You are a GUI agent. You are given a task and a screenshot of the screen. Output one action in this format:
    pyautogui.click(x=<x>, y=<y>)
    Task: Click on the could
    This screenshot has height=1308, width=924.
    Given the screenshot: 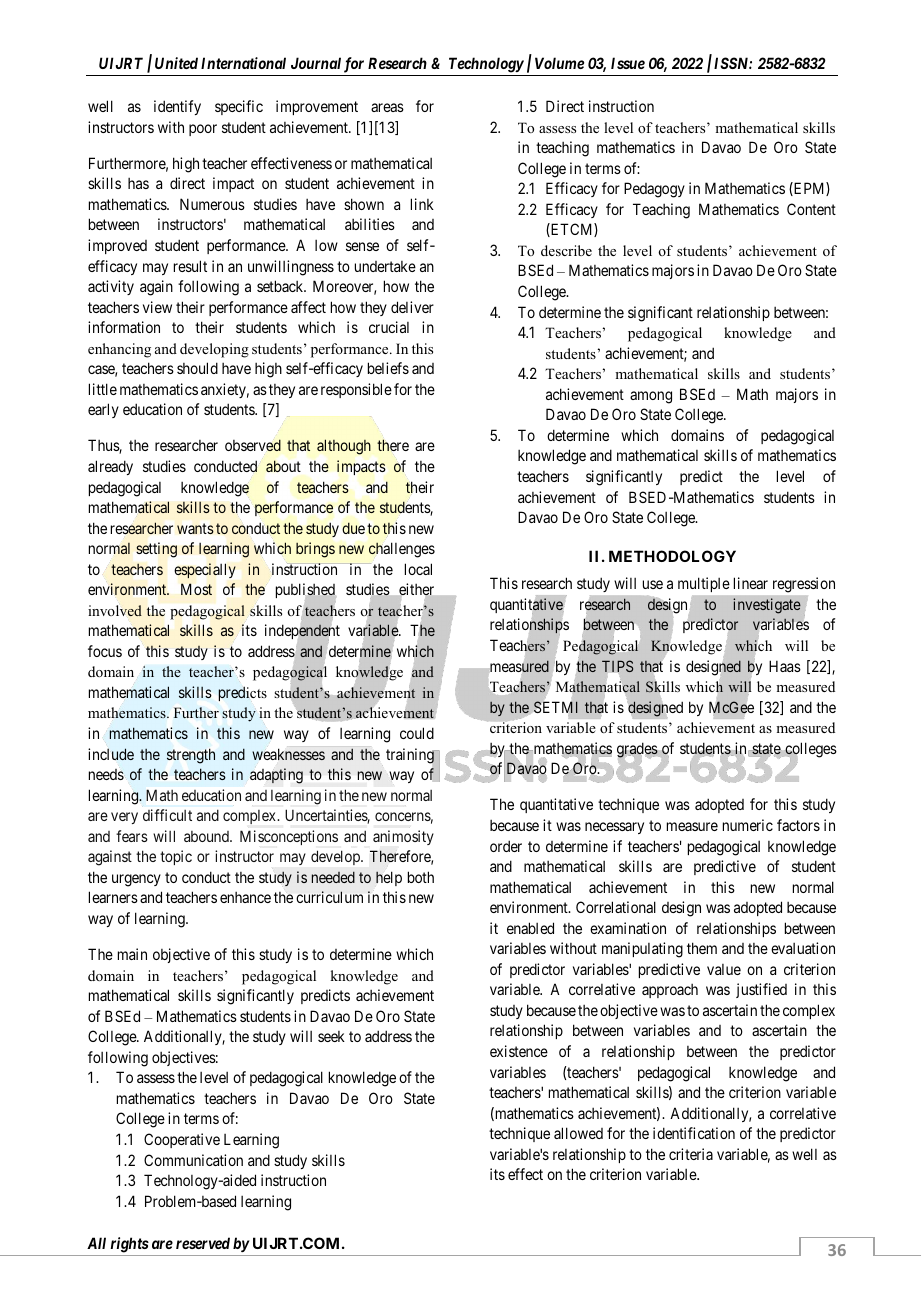 What is the action you would take?
    pyautogui.click(x=417, y=733)
